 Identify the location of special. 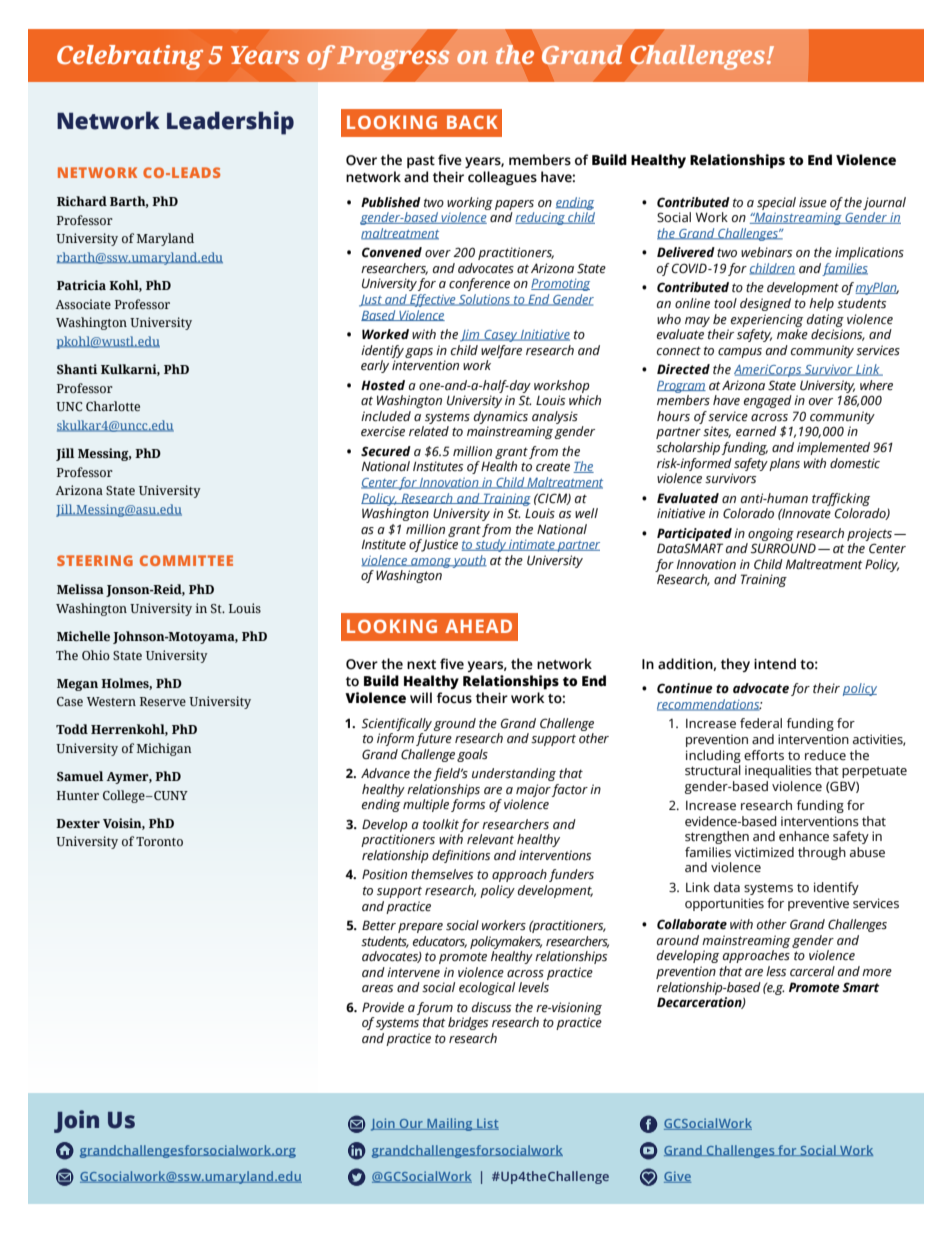
(776, 203).
